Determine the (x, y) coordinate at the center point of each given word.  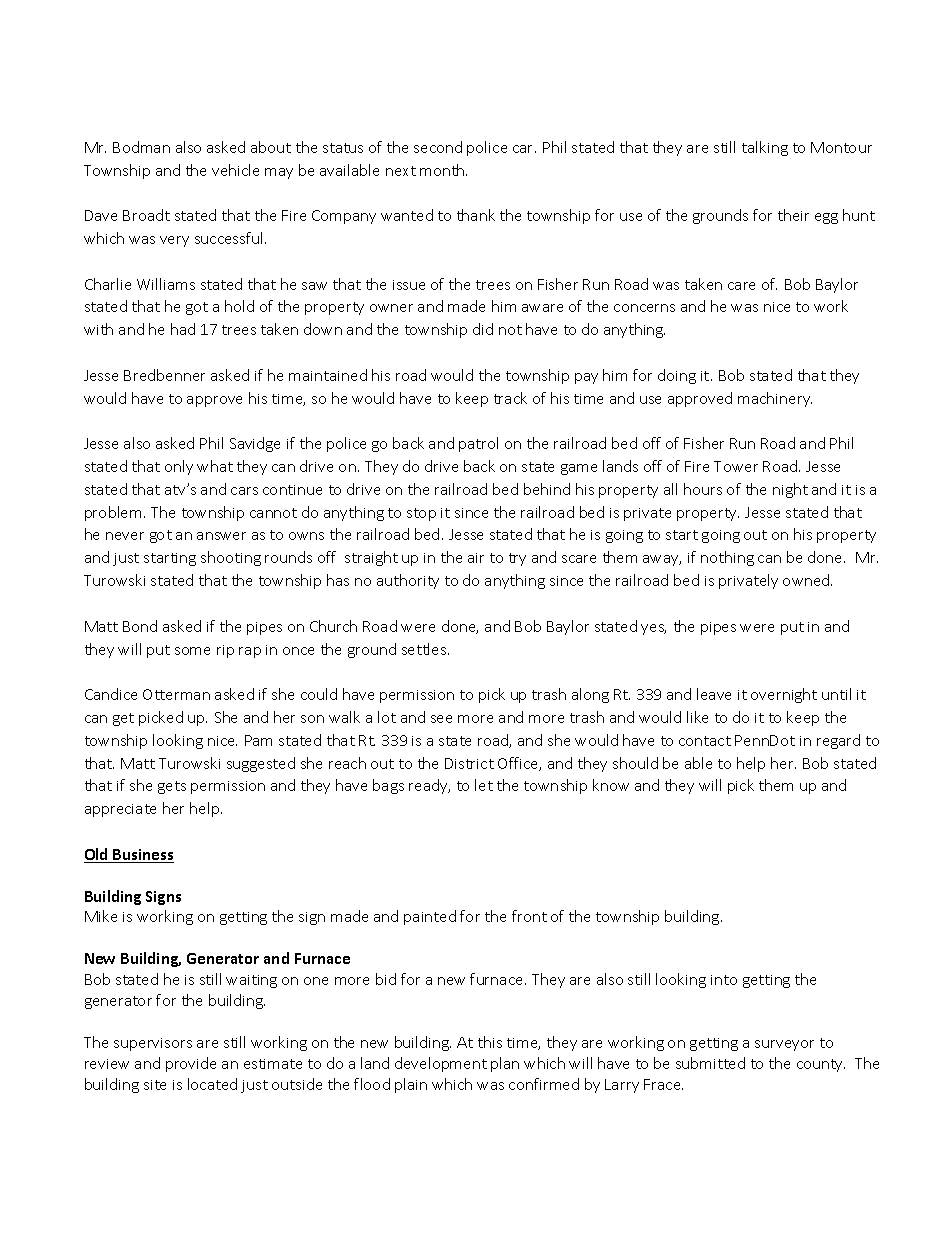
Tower (736, 466)
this (490, 1042)
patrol (478, 444)
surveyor (784, 1045)
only (179, 467)
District (469, 763)
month (443, 170)
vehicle (235, 170)
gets (172, 787)
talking (765, 148)
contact (705, 741)
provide (191, 1064)
